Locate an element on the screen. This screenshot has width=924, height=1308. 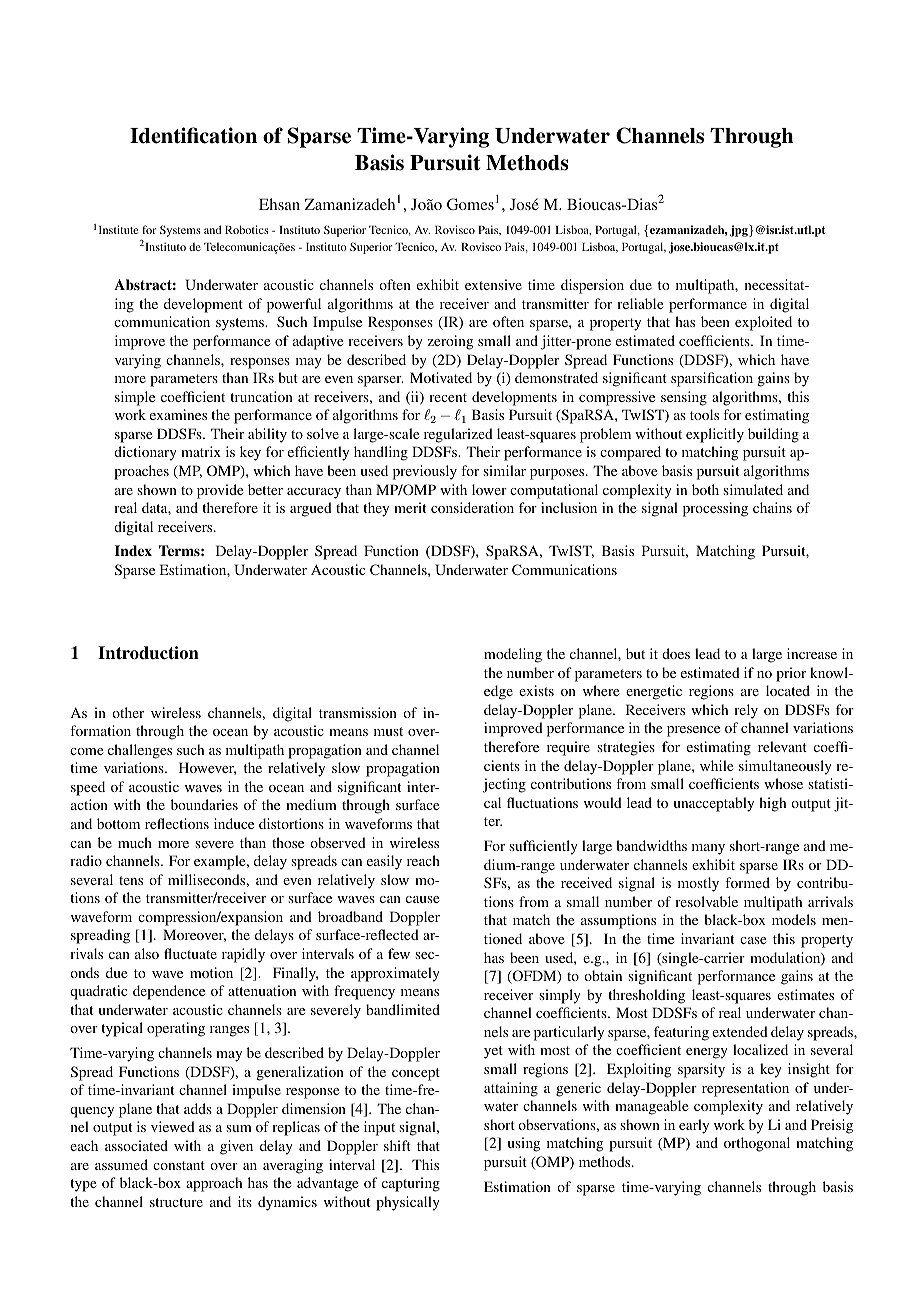
Introduction is located at coordinates (148, 653).
